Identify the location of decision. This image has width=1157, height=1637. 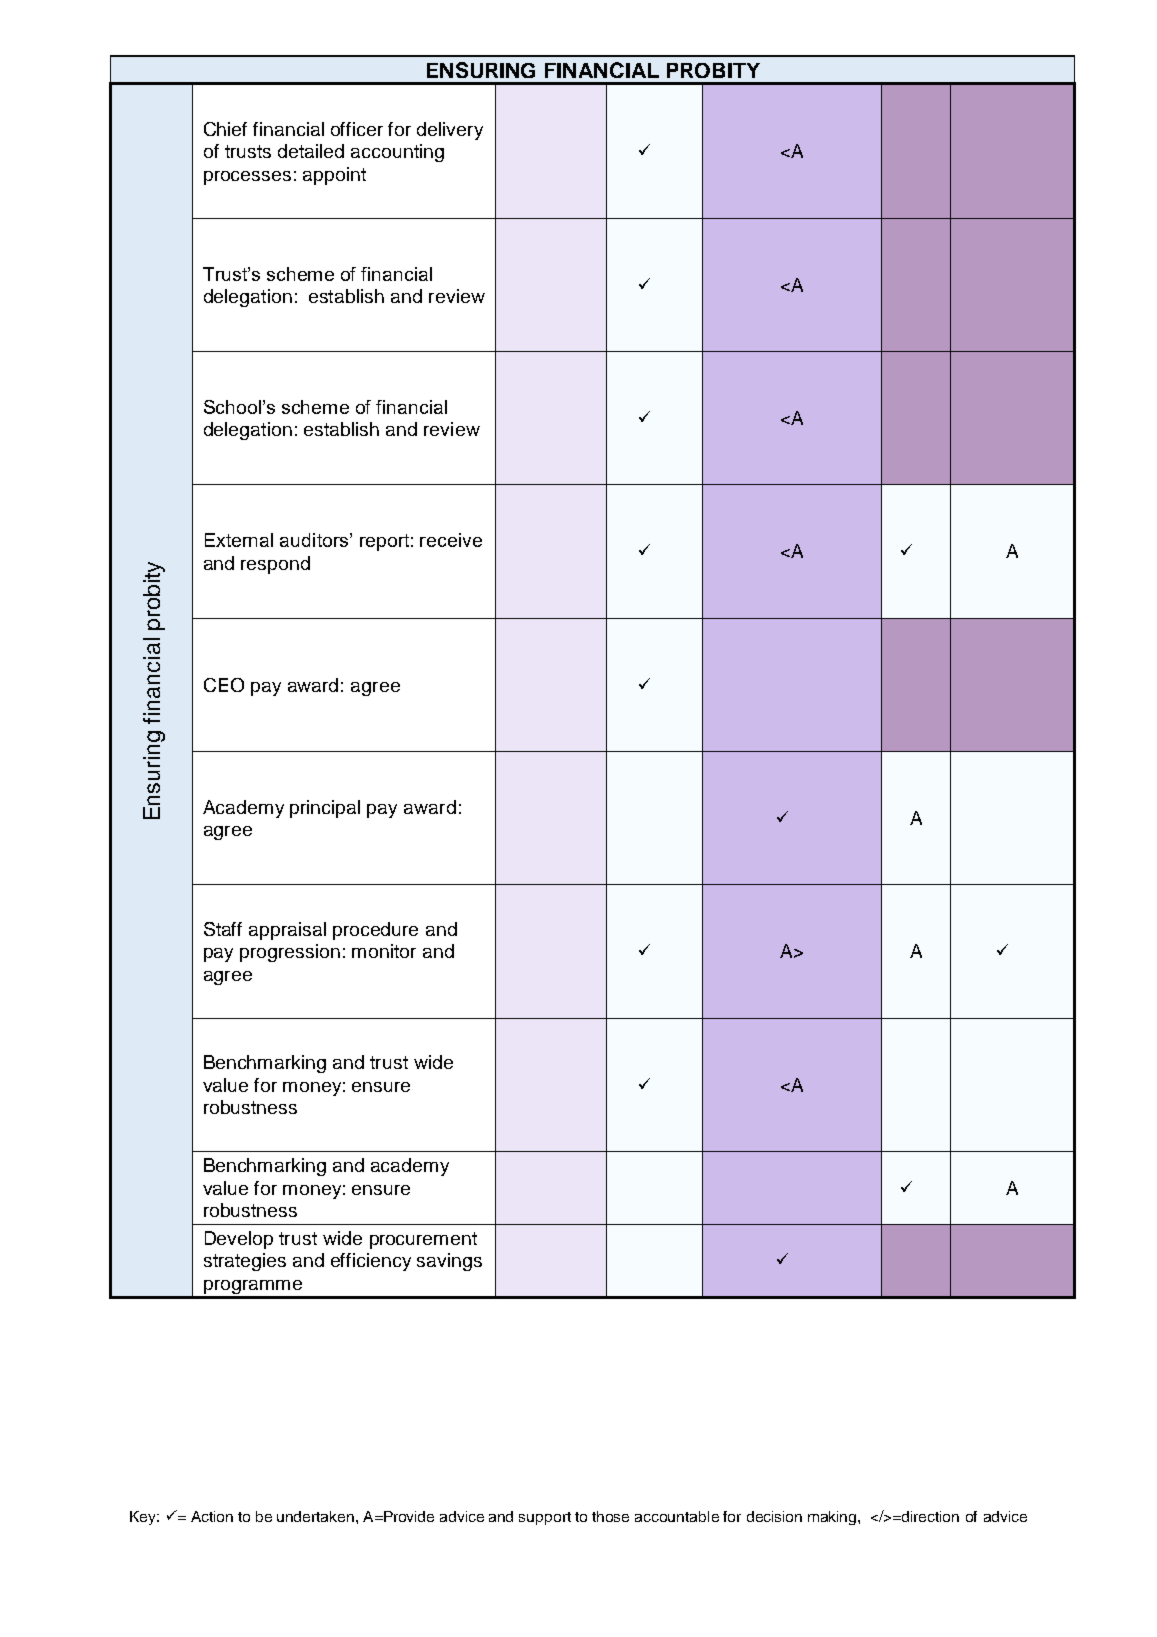
(774, 1516).
